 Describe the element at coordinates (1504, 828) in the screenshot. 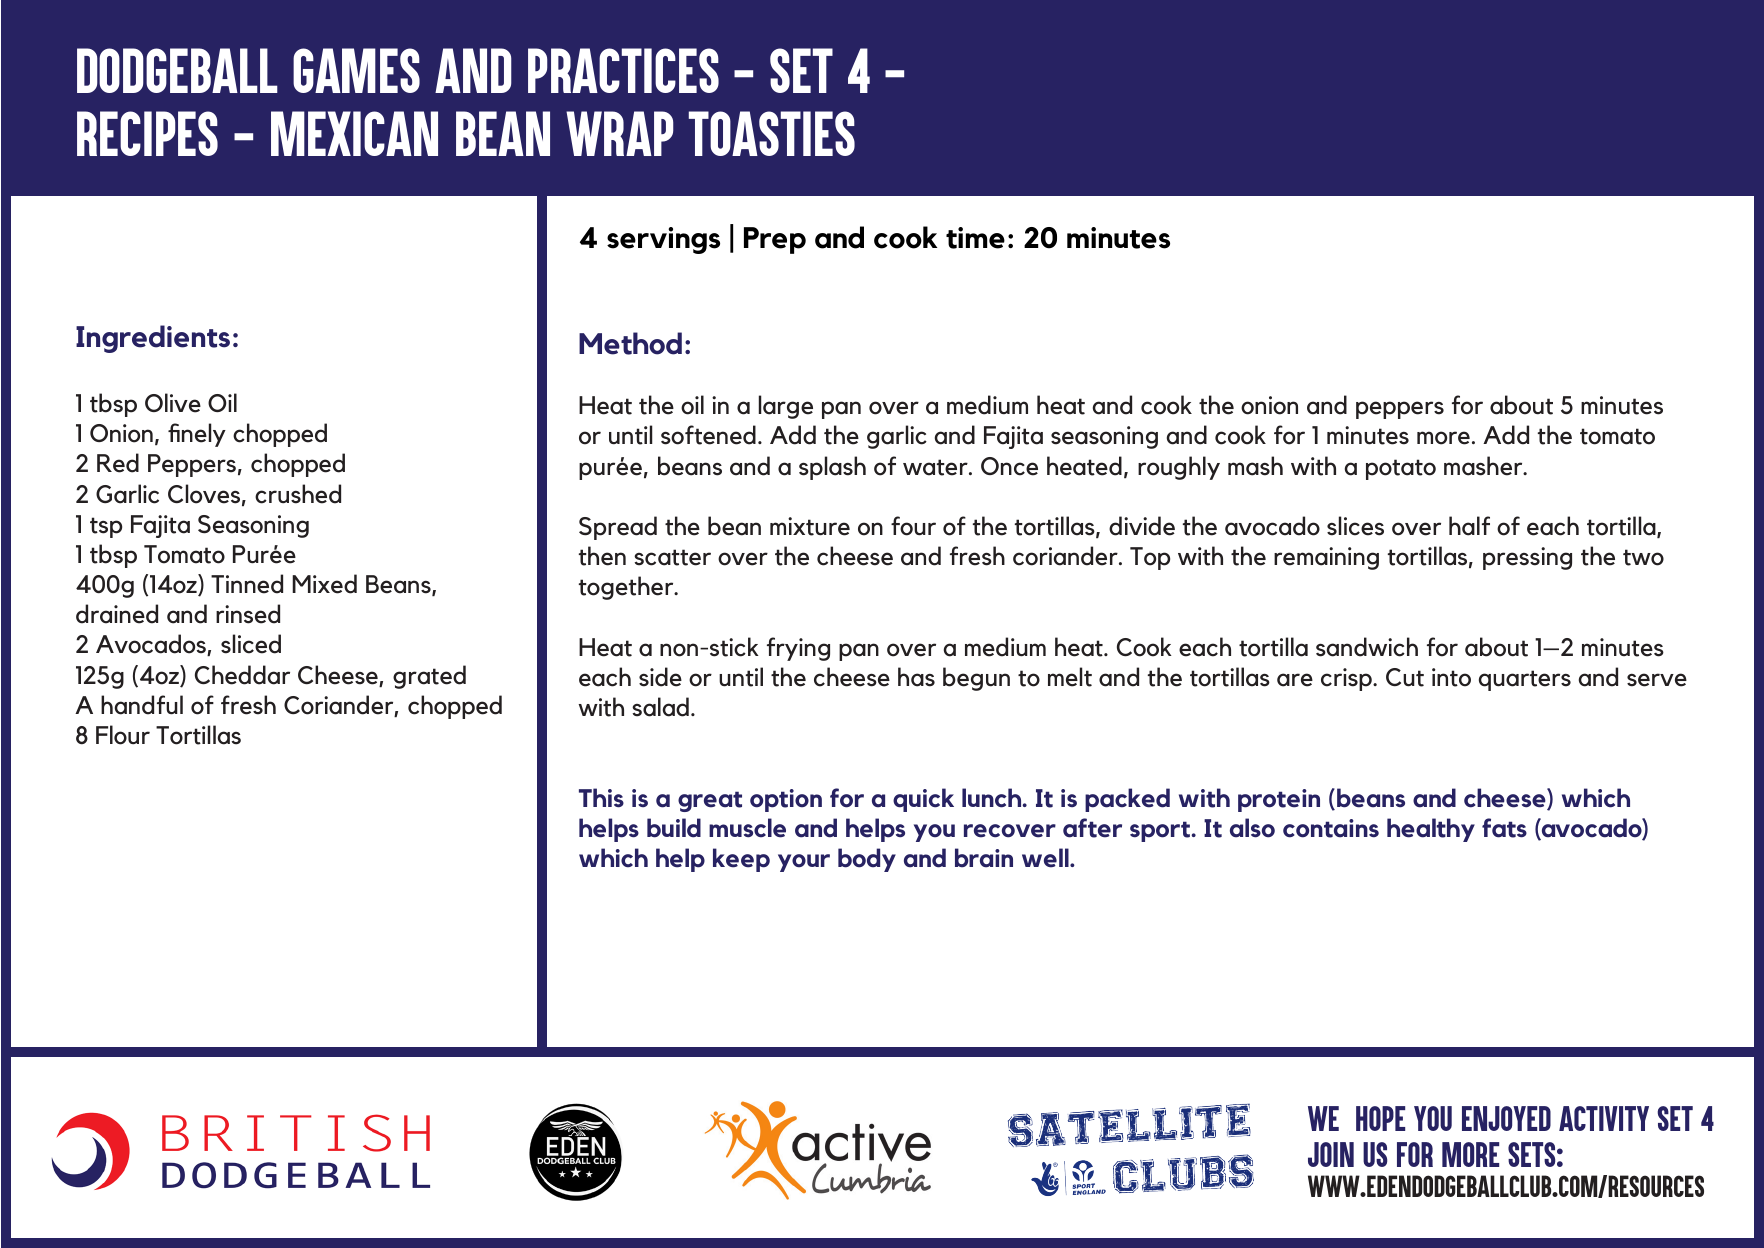

I see `fats` at that location.
